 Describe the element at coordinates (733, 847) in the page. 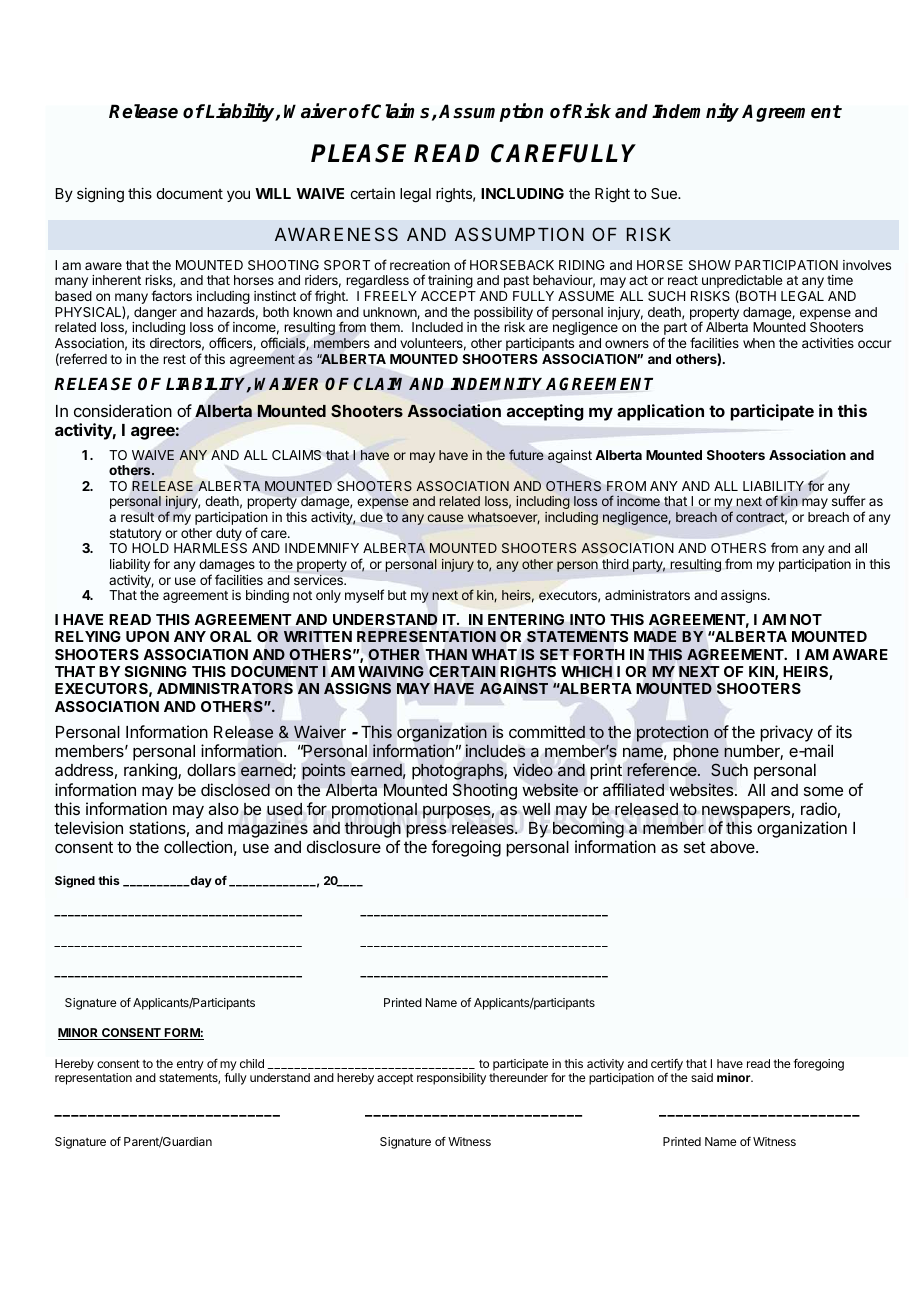

I see `above` at that location.
